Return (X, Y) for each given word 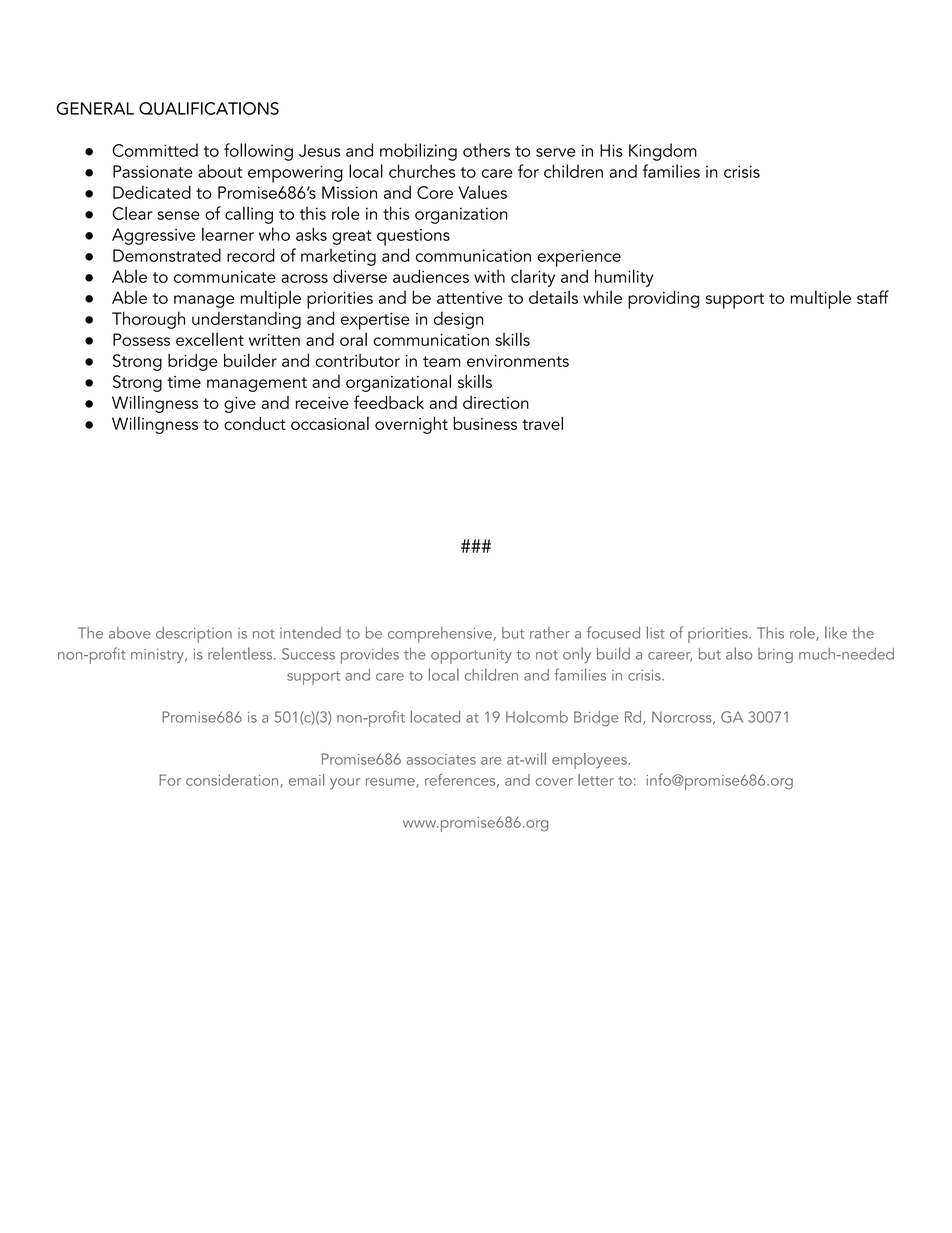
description (194, 635)
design (458, 320)
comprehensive (440, 635)
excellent (210, 339)
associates (441, 759)
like (836, 632)
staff (873, 297)
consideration (233, 781)
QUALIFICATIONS (209, 108)
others (486, 150)
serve (555, 152)
